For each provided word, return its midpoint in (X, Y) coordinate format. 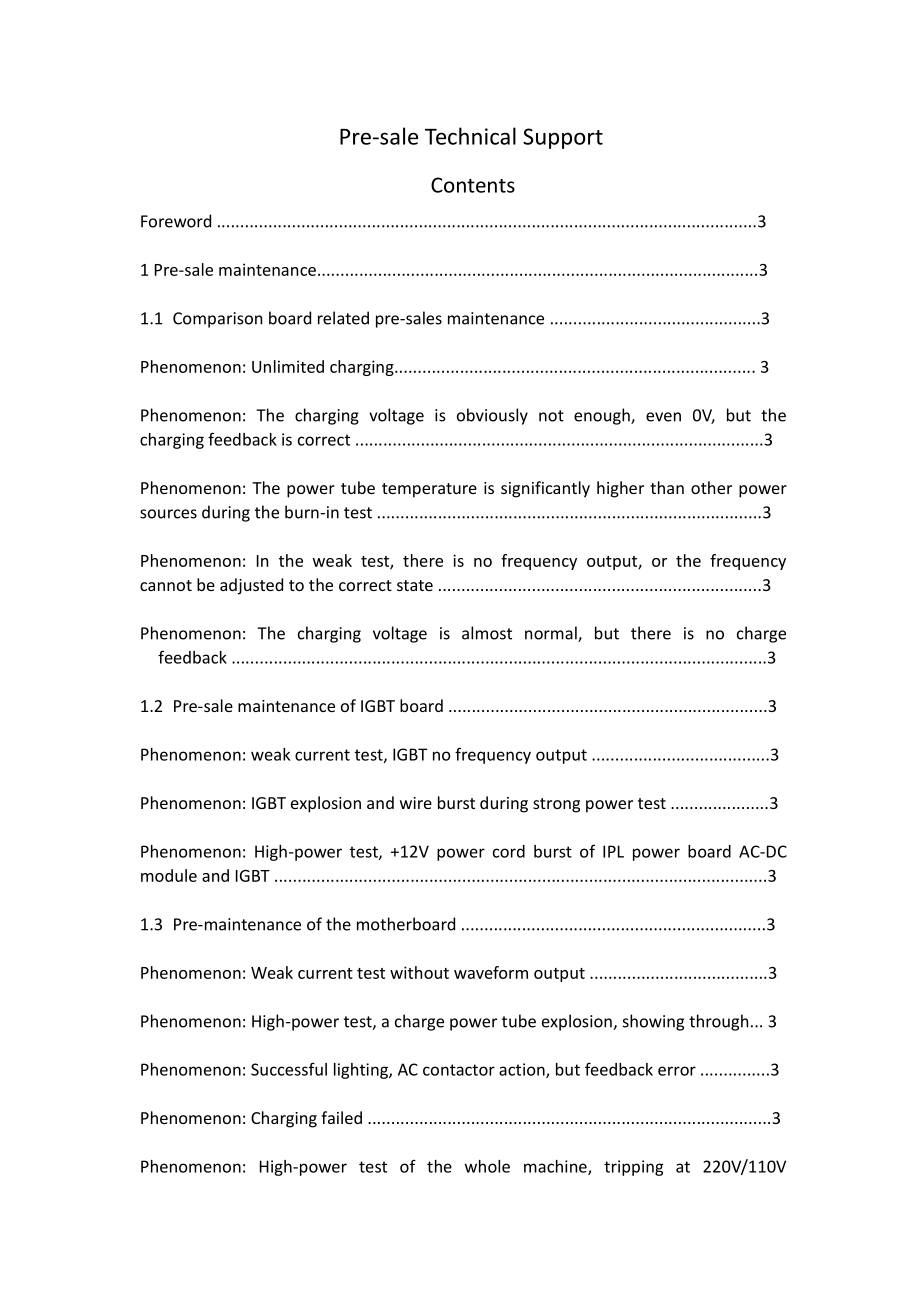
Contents (473, 185)
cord (509, 851)
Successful (289, 1069)
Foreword (176, 221)
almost (487, 633)
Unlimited (288, 366)
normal (552, 634)
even (663, 417)
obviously (492, 416)
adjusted (251, 586)
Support (563, 138)
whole (487, 1166)
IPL (613, 851)
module (169, 875)
